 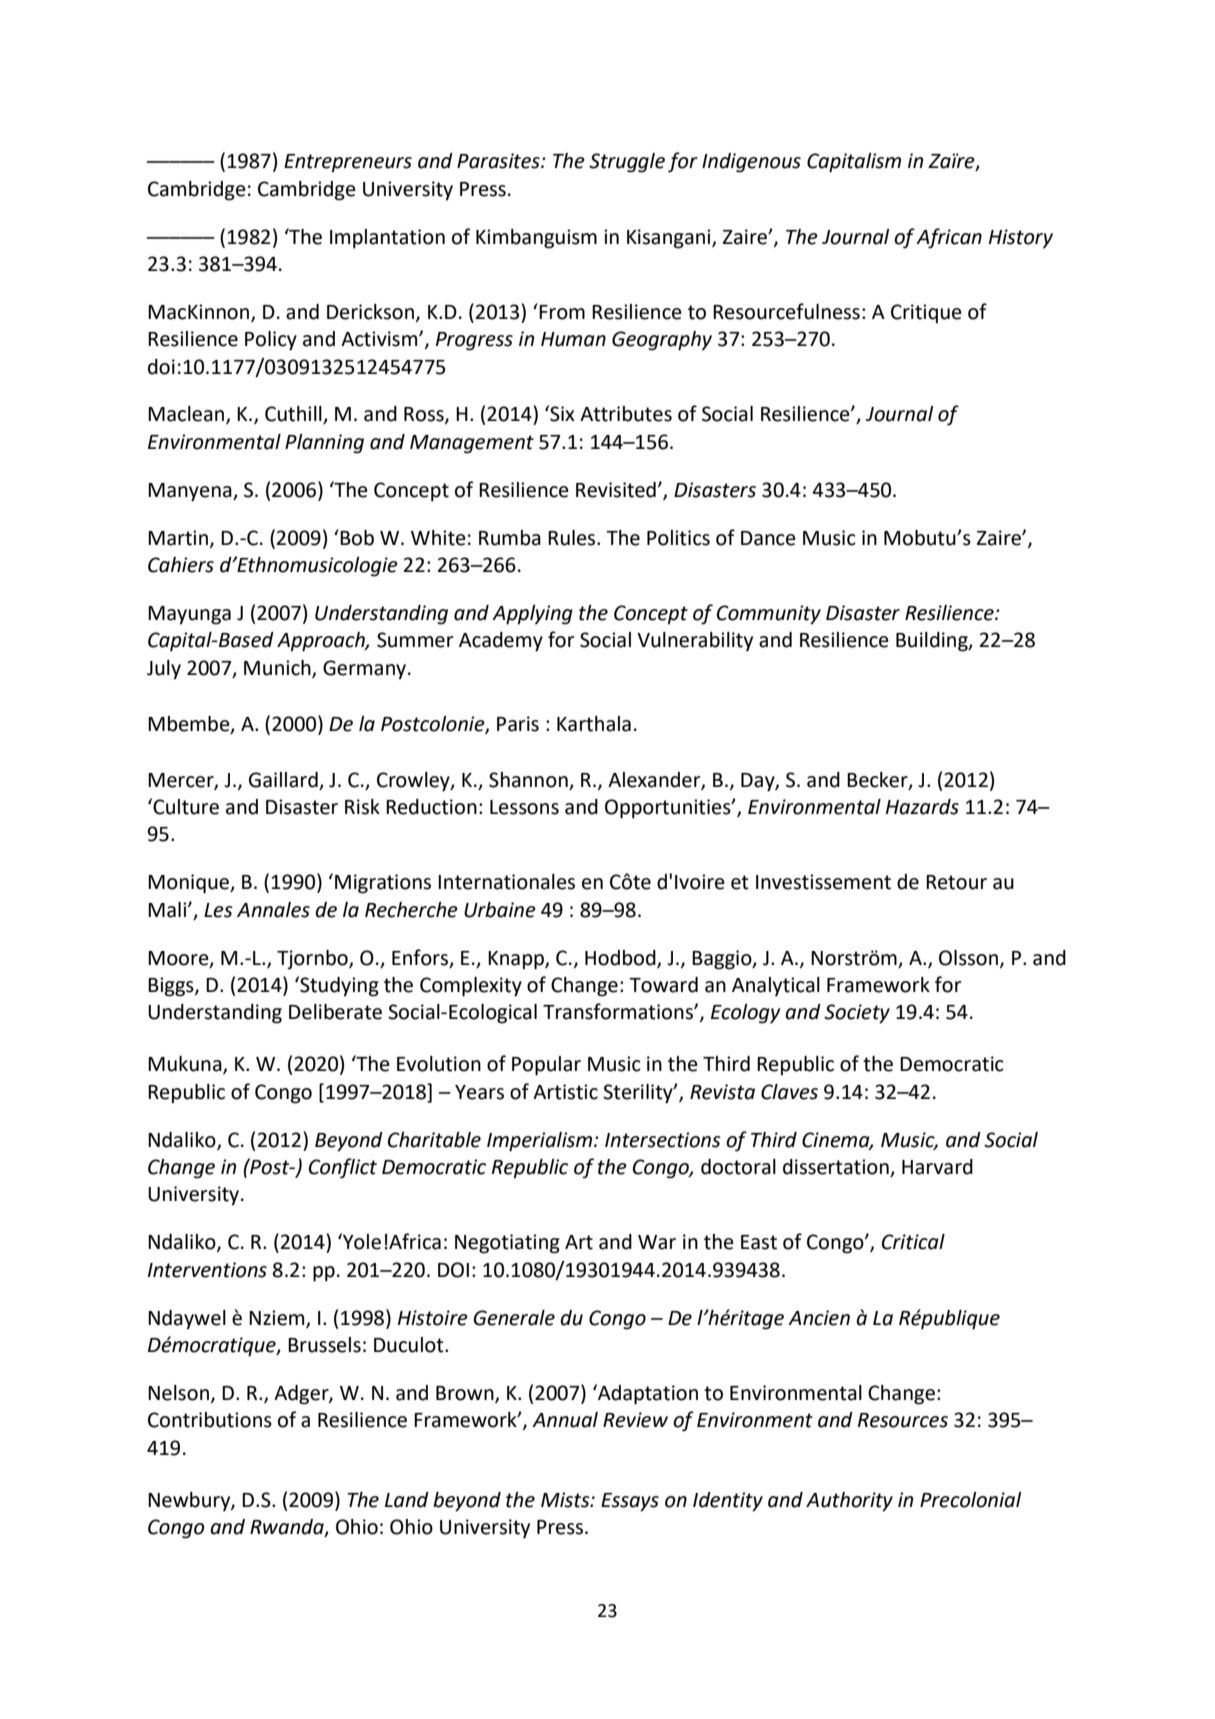 I want to click on Interventions, so click(x=207, y=1270).
